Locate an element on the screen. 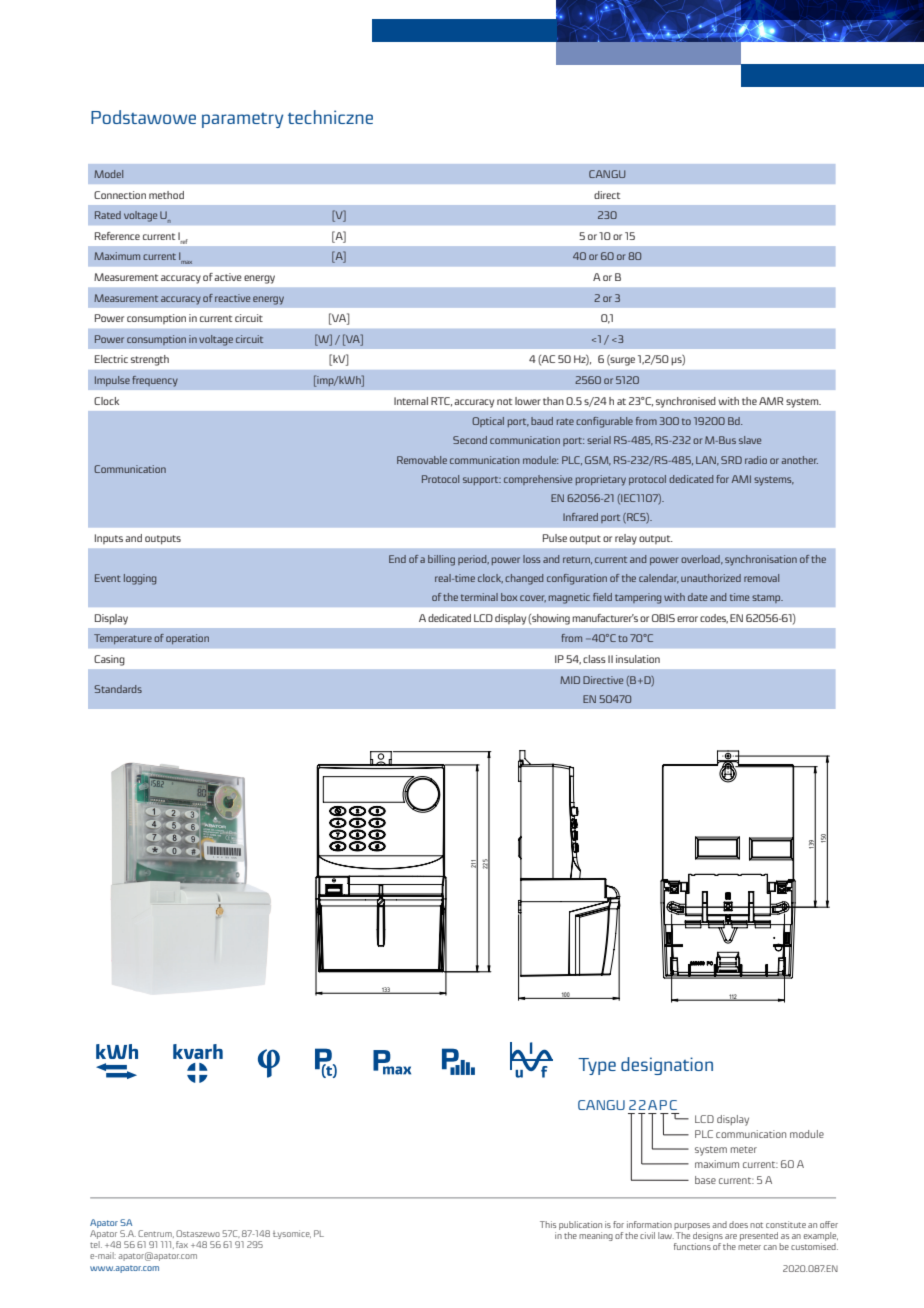 The width and height of the screenshot is (924, 1308). RTC is located at coordinates (441, 402).
